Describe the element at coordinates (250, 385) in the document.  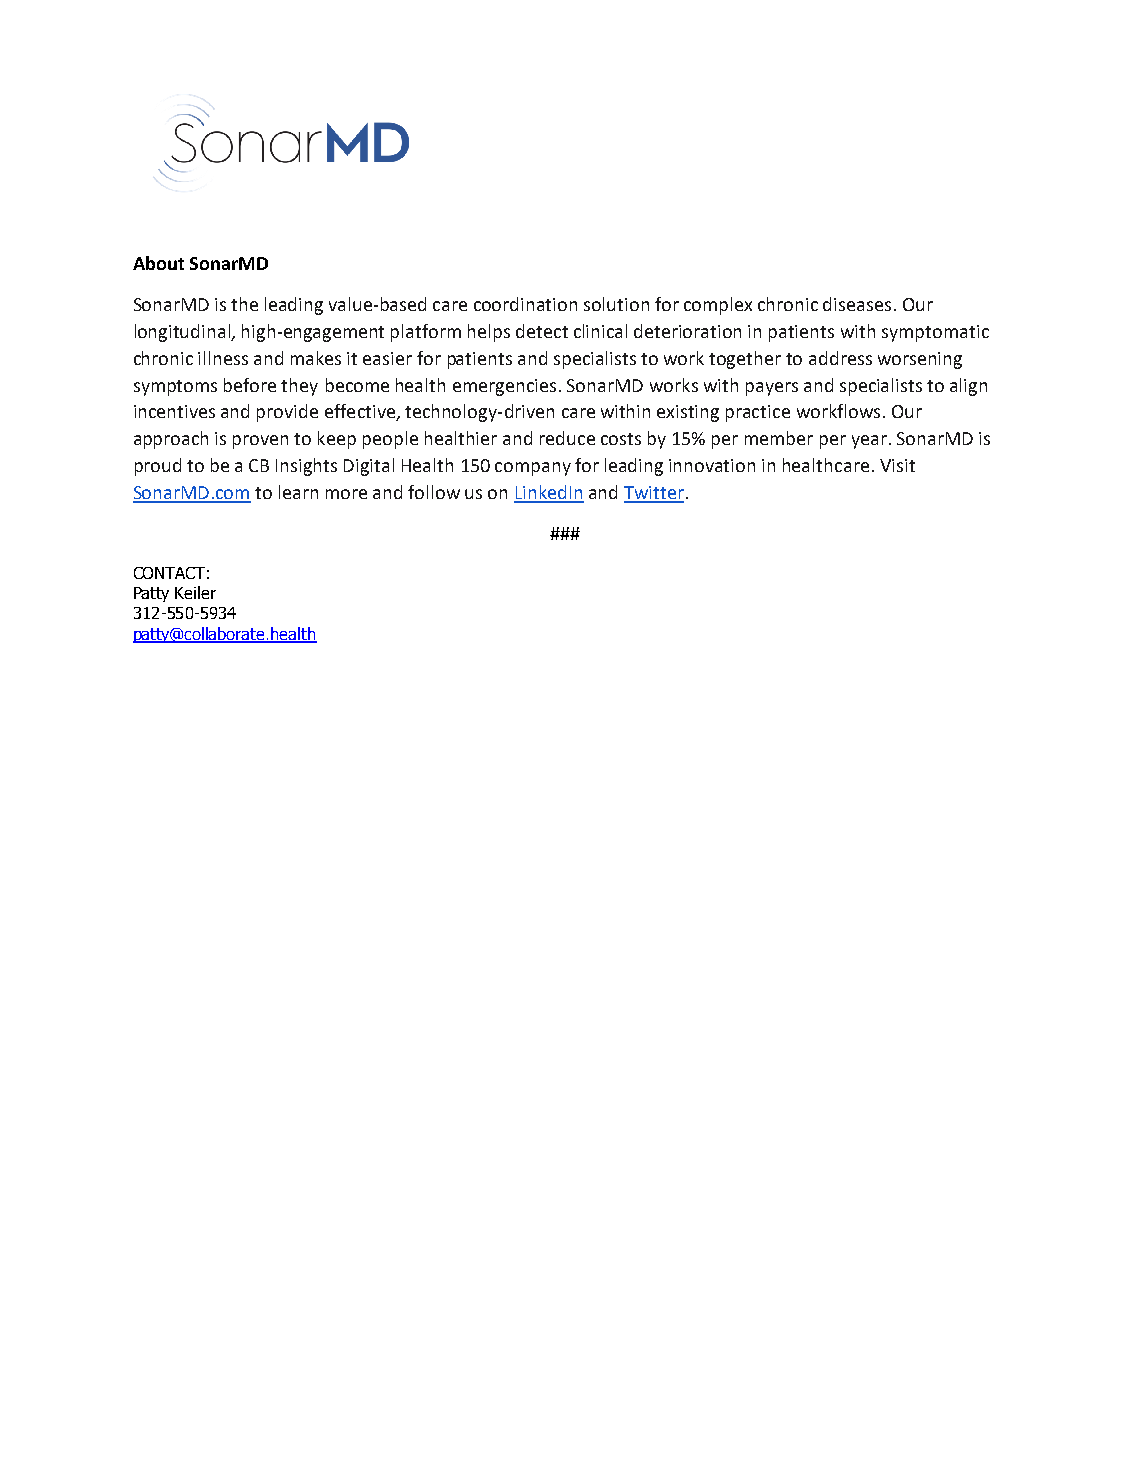
I see `before` at that location.
